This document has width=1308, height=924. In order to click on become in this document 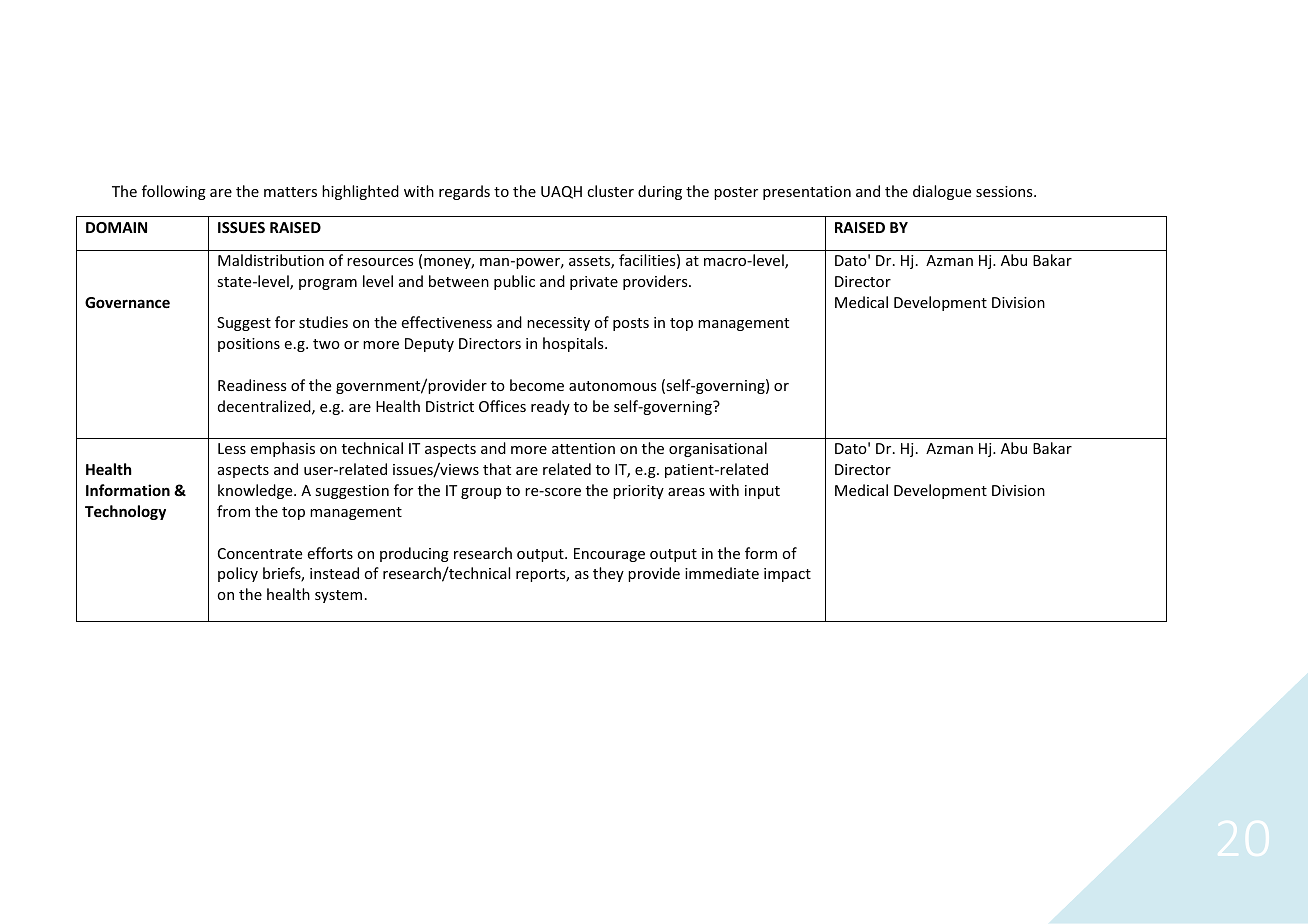, I will do `click(537, 385)`.
